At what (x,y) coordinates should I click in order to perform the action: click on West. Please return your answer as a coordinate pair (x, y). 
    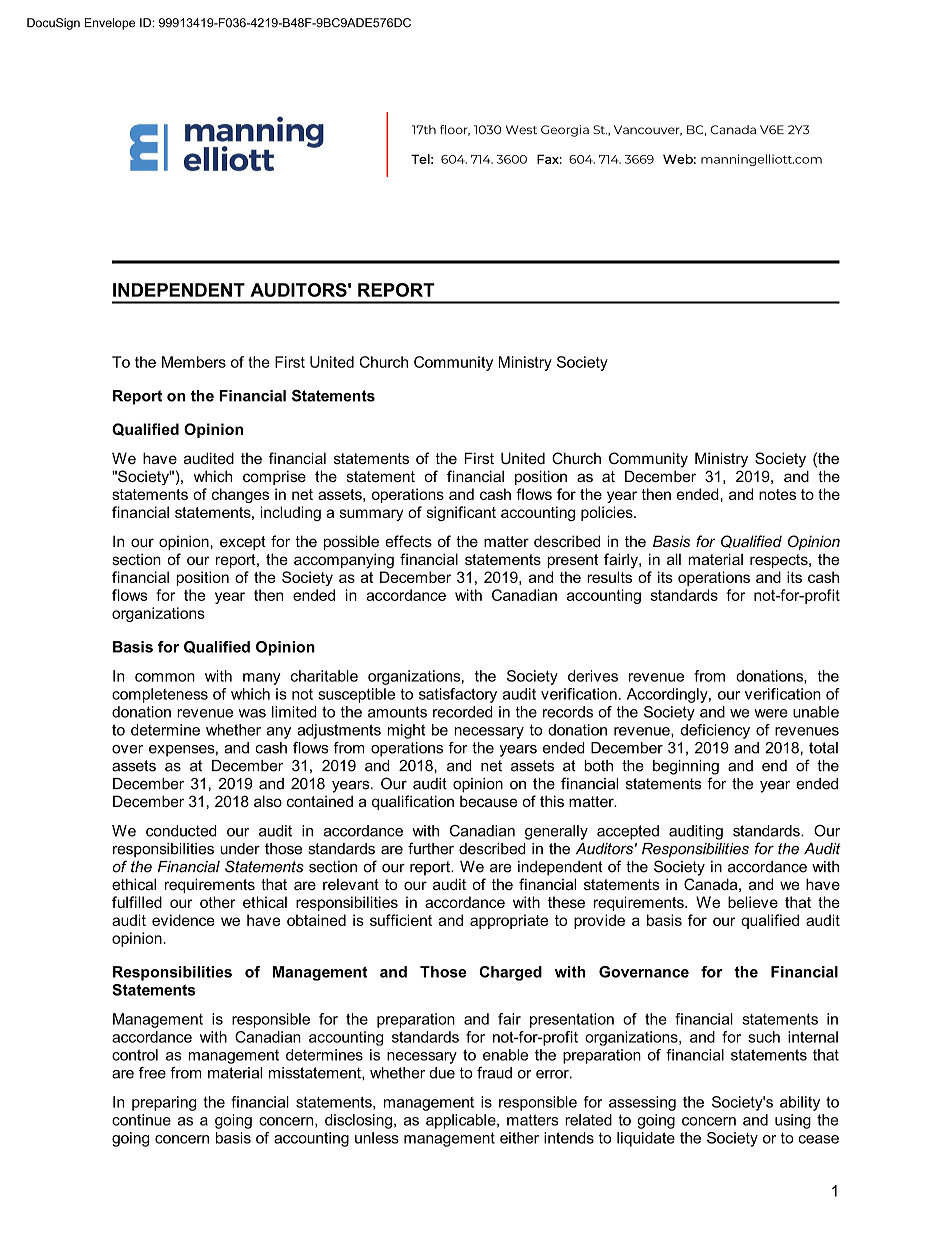
    Looking at the image, I should click on (521, 129).
